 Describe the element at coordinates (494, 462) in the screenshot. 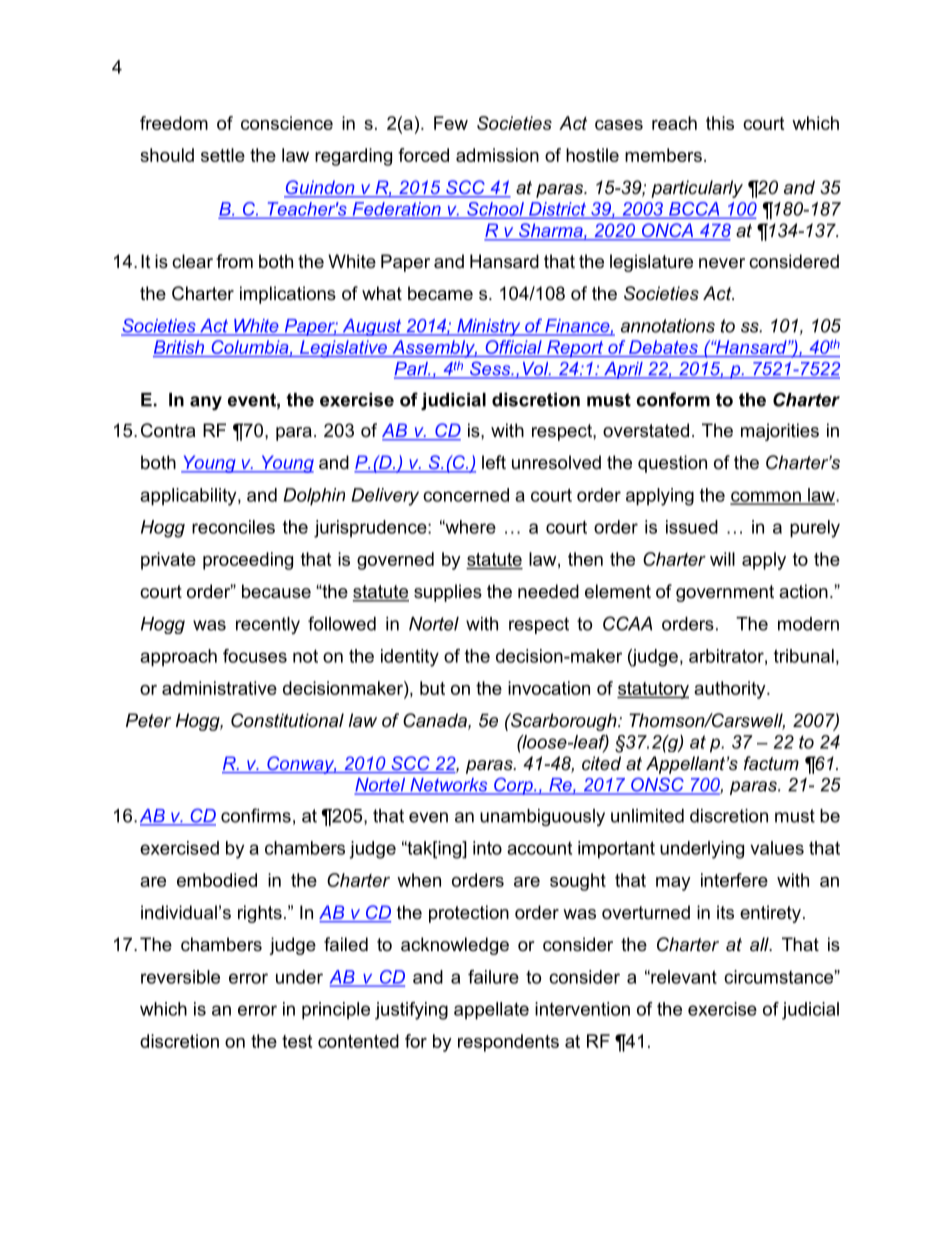

I see `left` at that location.
